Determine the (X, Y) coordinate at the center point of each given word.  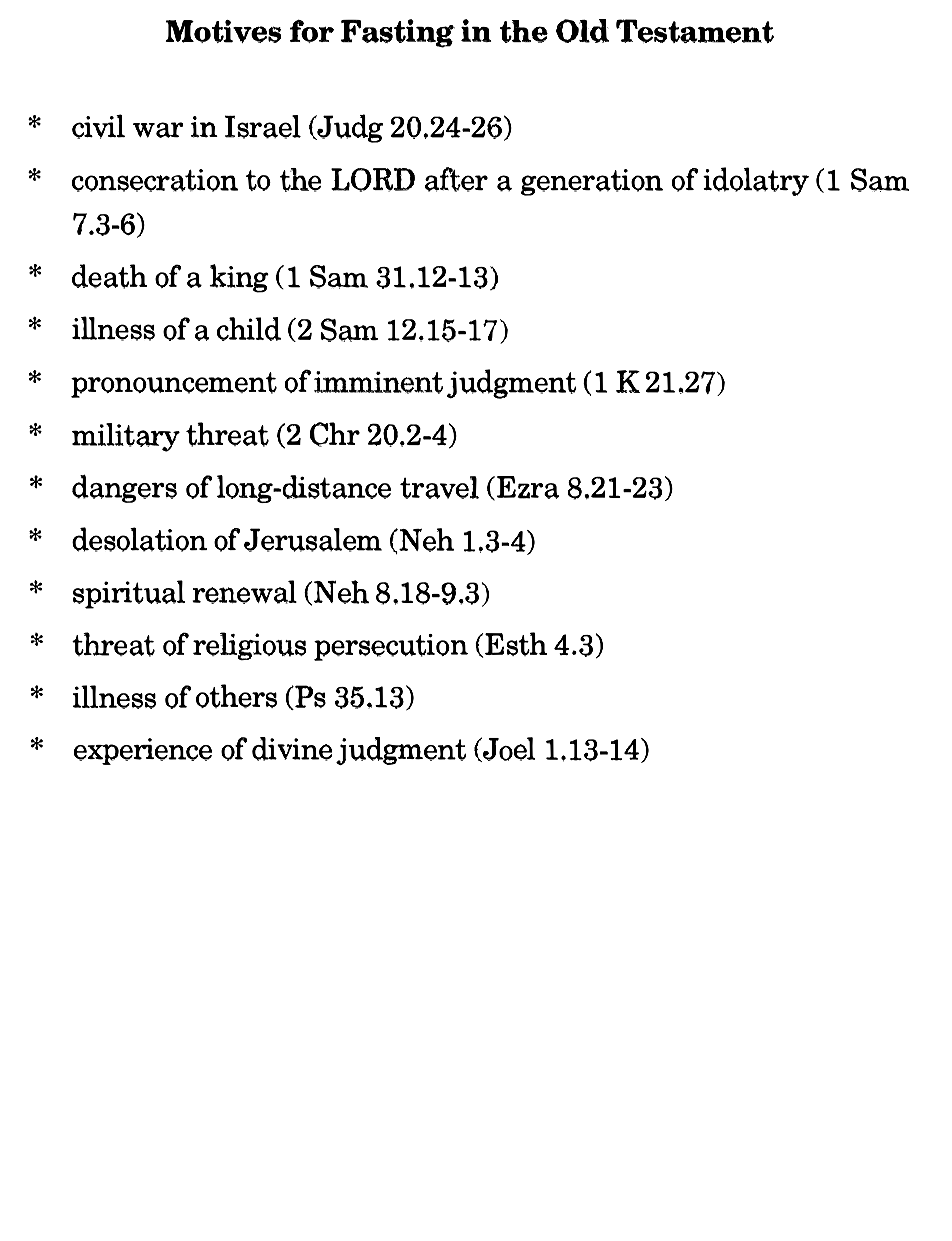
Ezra (526, 488)
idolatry (756, 181)
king (239, 278)
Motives (223, 31)
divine (292, 749)
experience (143, 751)
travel (439, 487)
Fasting (398, 33)
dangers (124, 489)
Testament (695, 31)
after (456, 179)
